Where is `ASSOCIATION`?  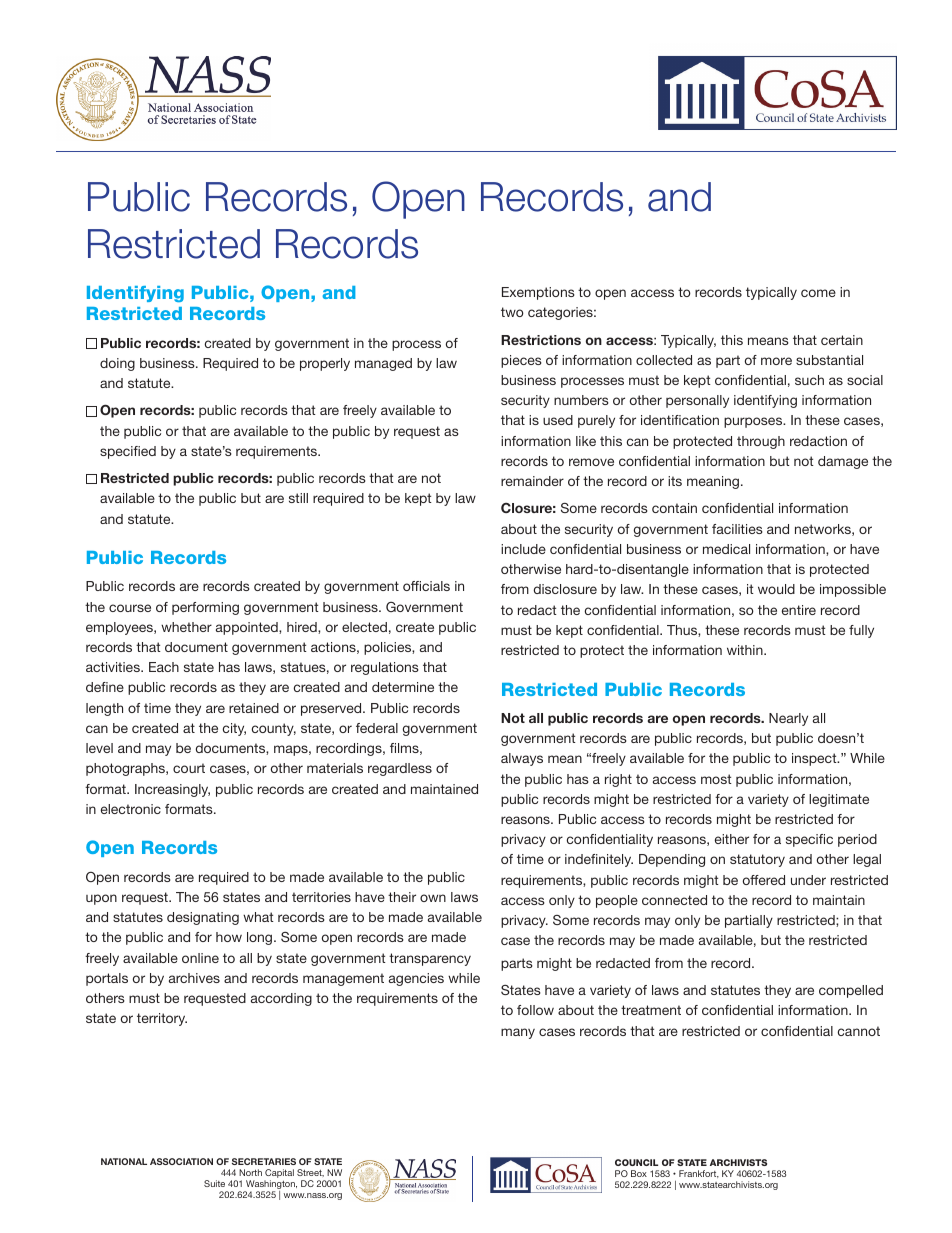
ASSOCIATION is located at coordinates (181, 1161).
